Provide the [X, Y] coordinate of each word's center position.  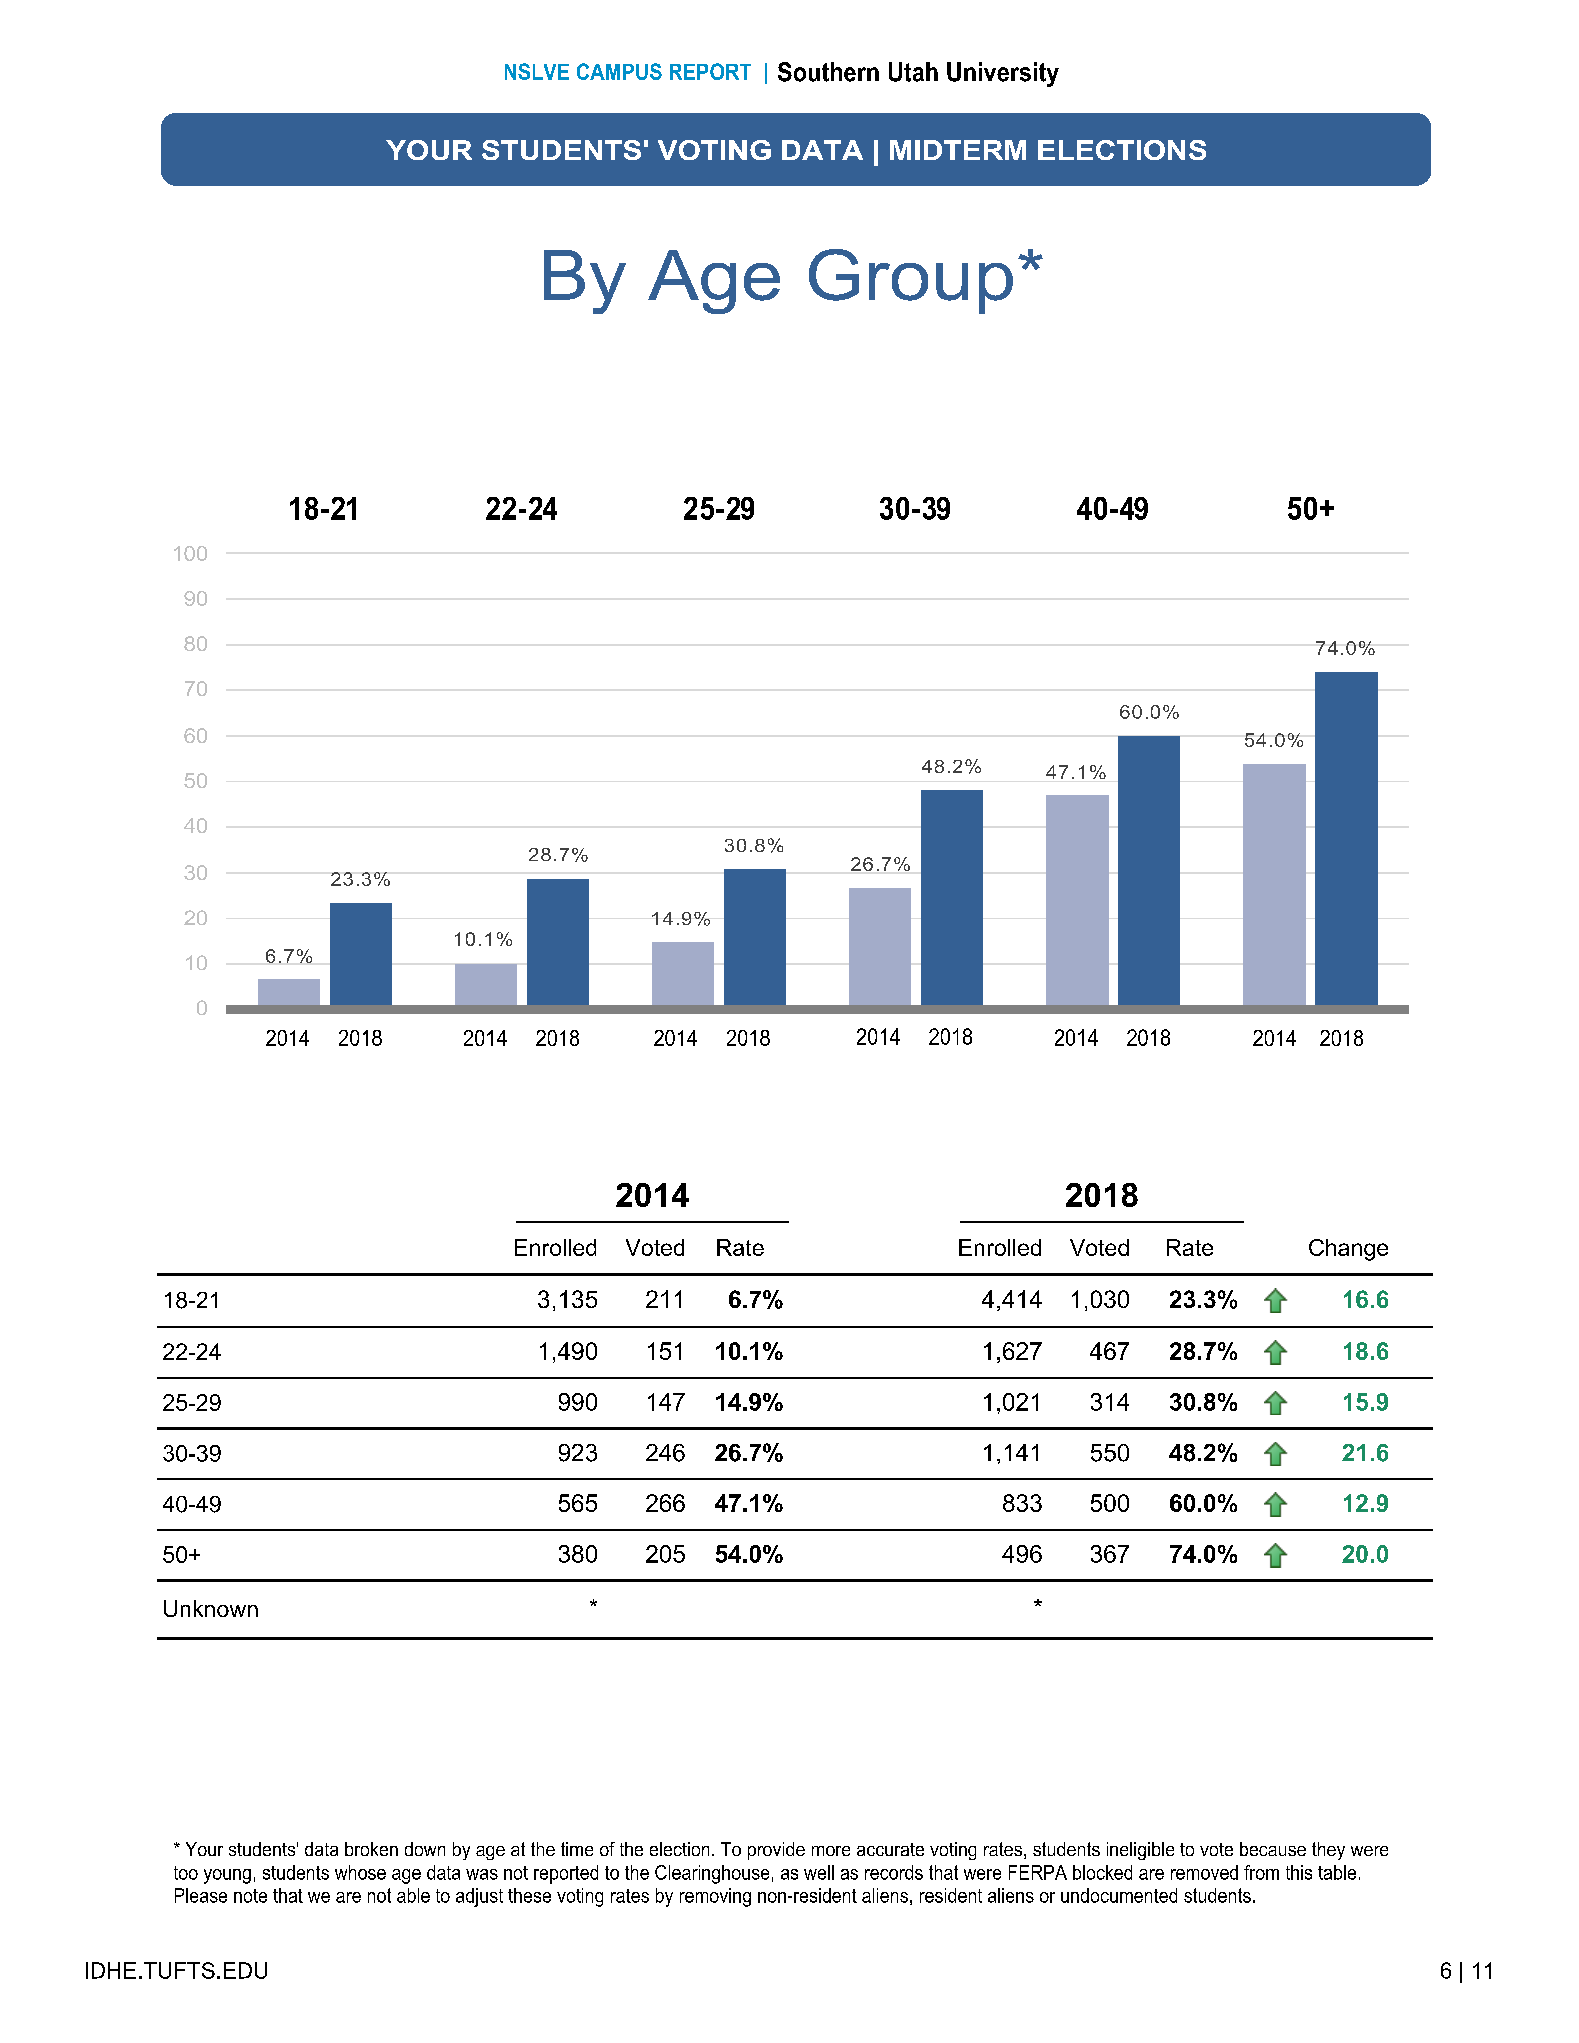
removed [1204, 1872]
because [1273, 1849]
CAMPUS [619, 71]
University [1003, 74]
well [819, 1872]
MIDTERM [958, 150]
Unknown [211, 1608]
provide [776, 1851]
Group [911, 281]
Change [1348, 1250]
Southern [828, 72]
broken [371, 1849]
